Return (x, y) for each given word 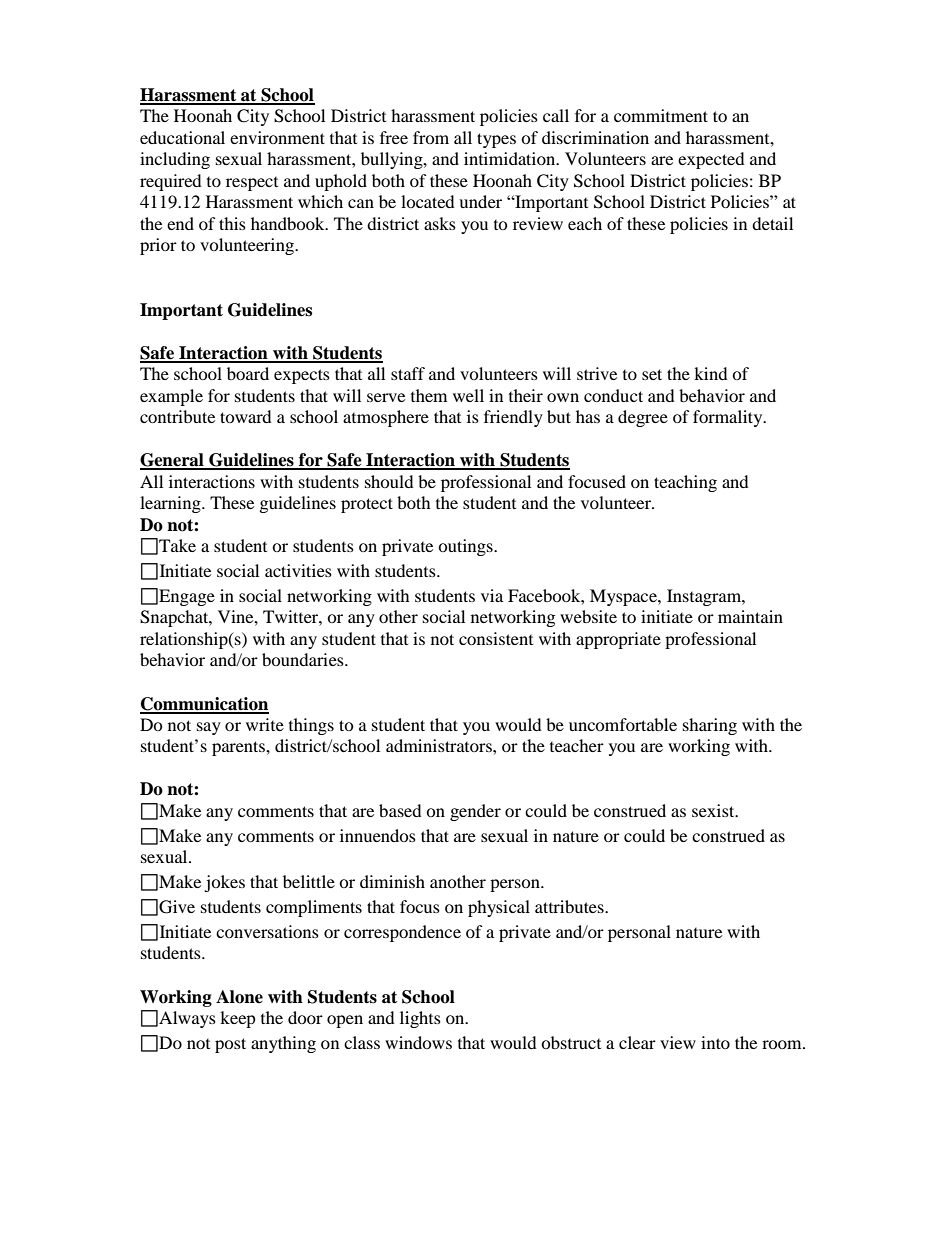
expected (711, 160)
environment (277, 137)
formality (729, 418)
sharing (710, 726)
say (209, 728)
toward (246, 416)
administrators (440, 745)
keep (238, 1019)
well (468, 395)
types (496, 140)
